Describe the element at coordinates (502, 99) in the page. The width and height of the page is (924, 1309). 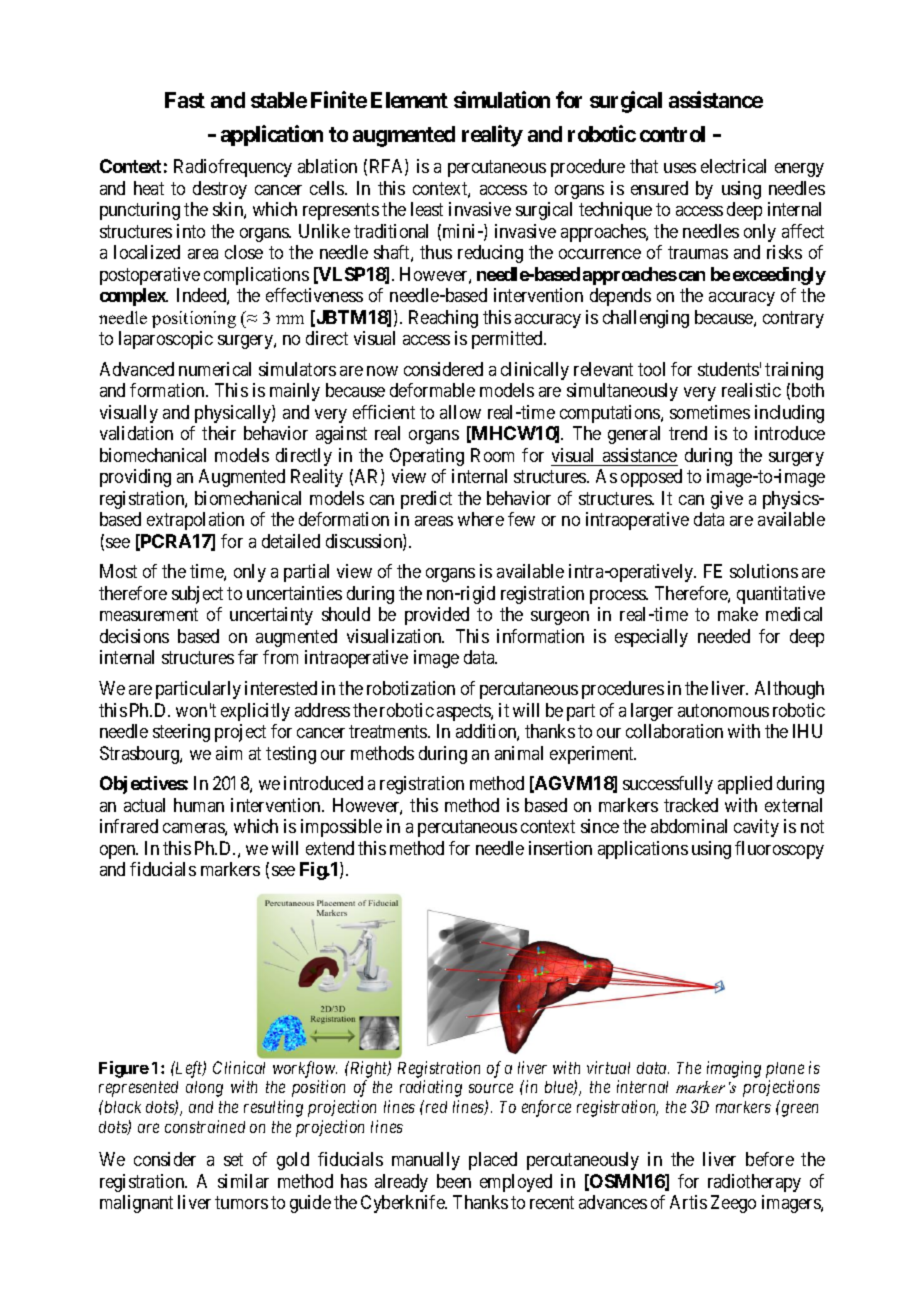
I see `simulation` at that location.
